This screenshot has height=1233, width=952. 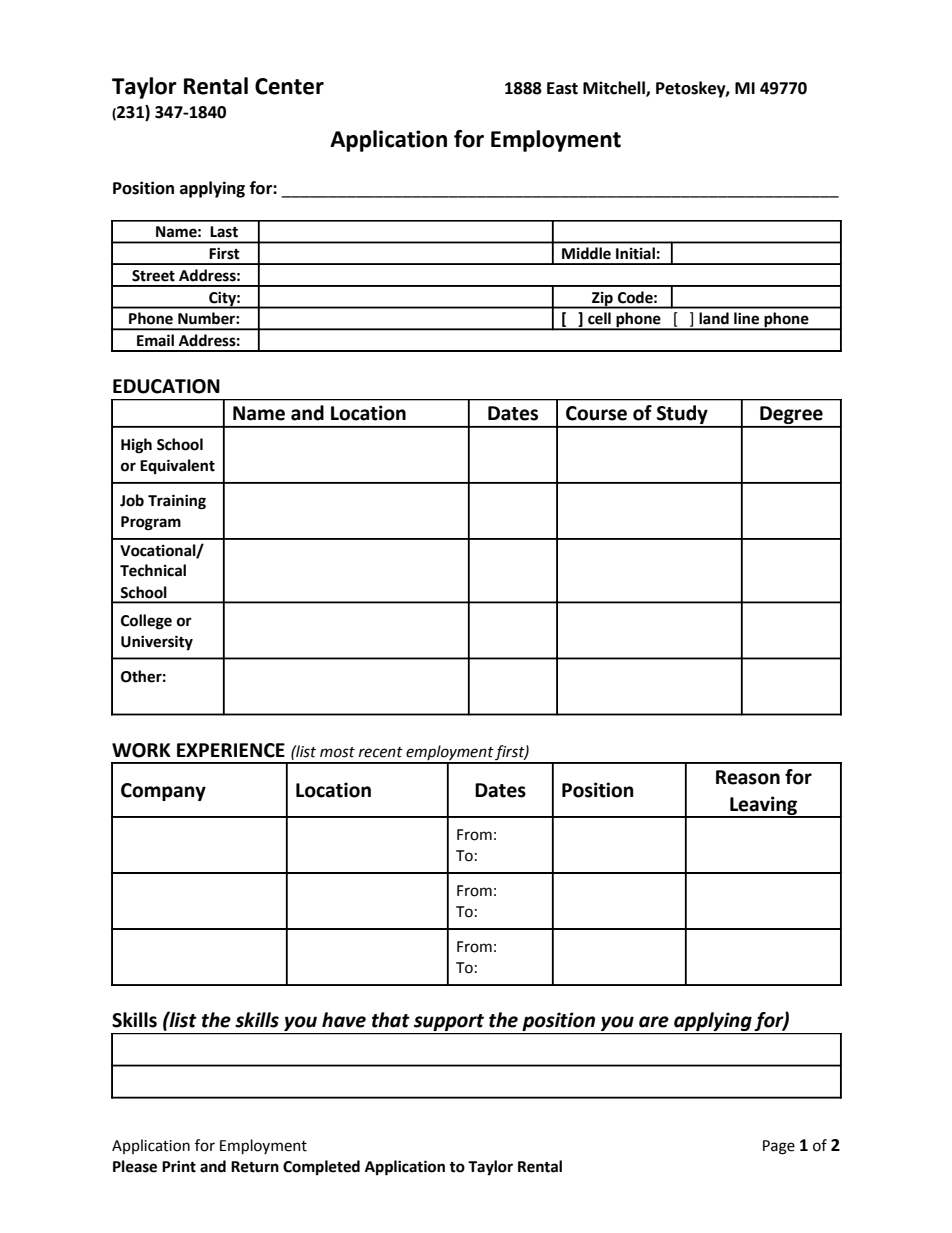 I want to click on East, so click(x=562, y=88).
